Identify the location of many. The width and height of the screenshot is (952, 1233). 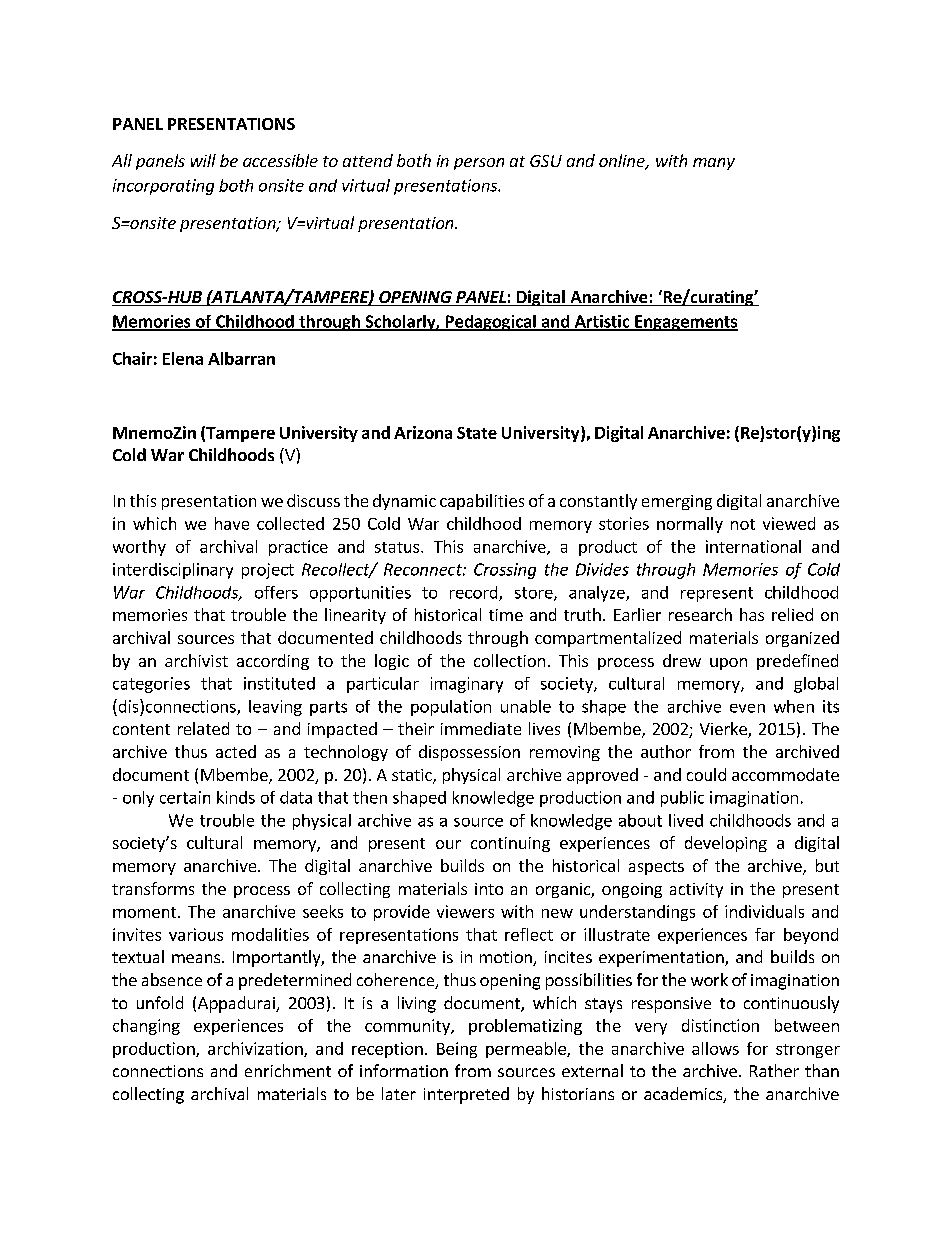
(714, 164).
